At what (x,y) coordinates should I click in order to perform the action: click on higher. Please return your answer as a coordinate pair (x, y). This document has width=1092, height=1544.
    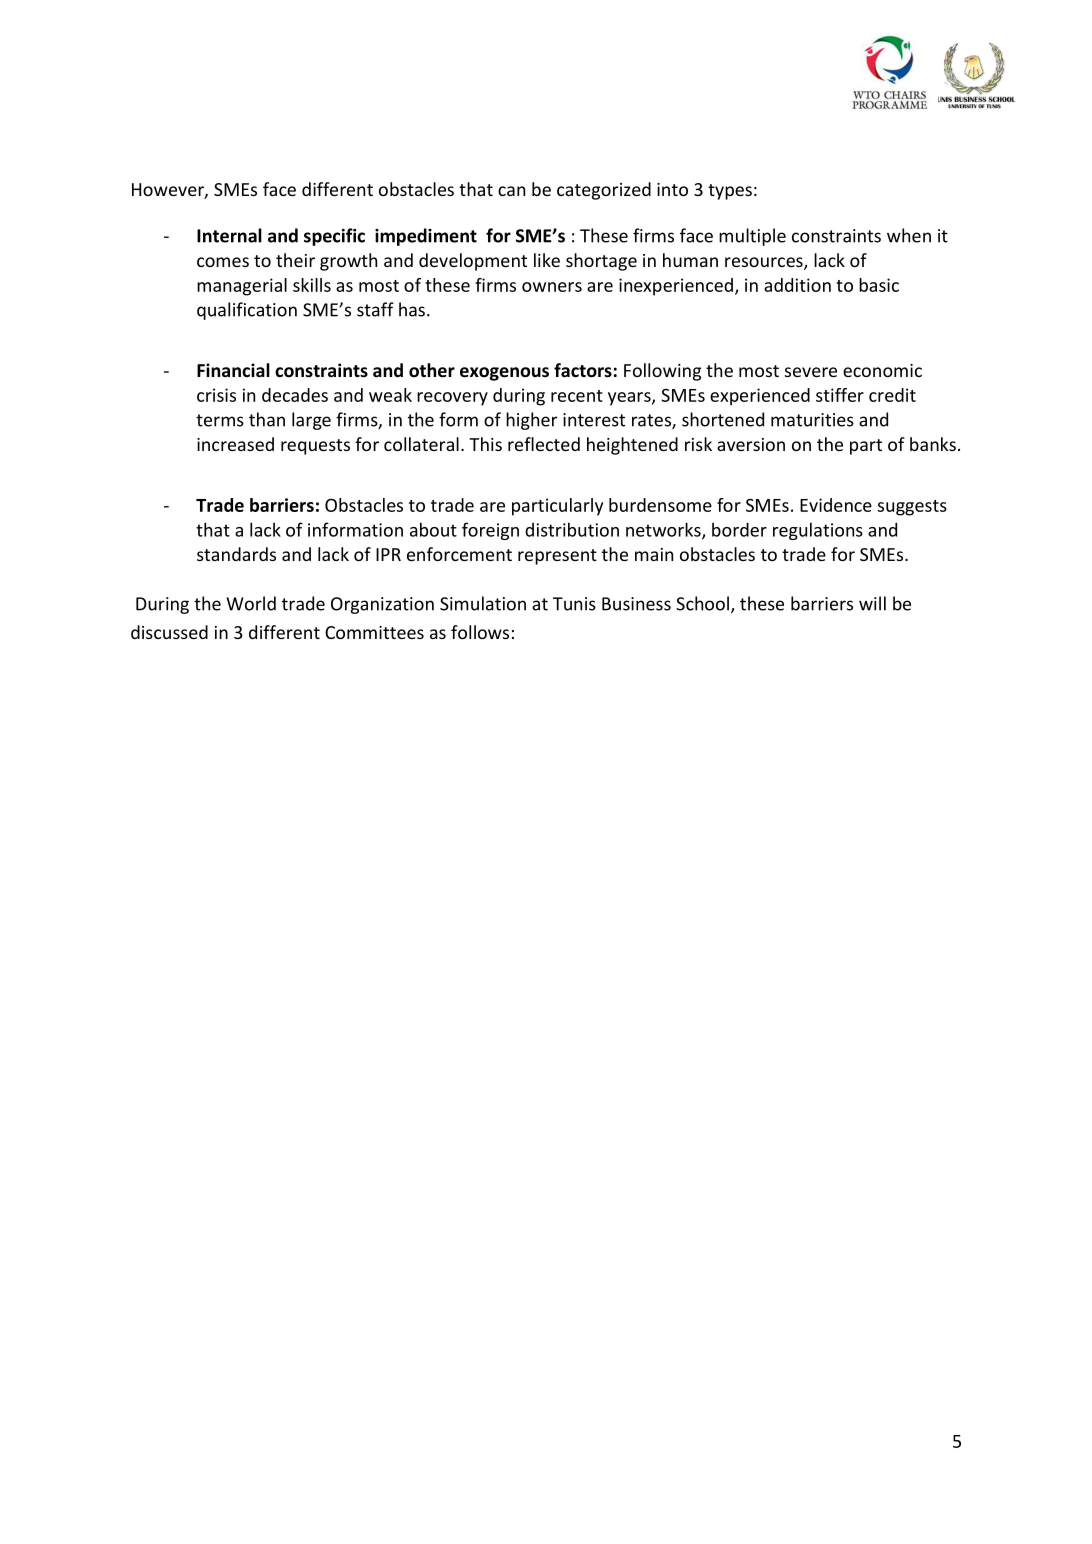
    Looking at the image, I should click on (532, 421).
